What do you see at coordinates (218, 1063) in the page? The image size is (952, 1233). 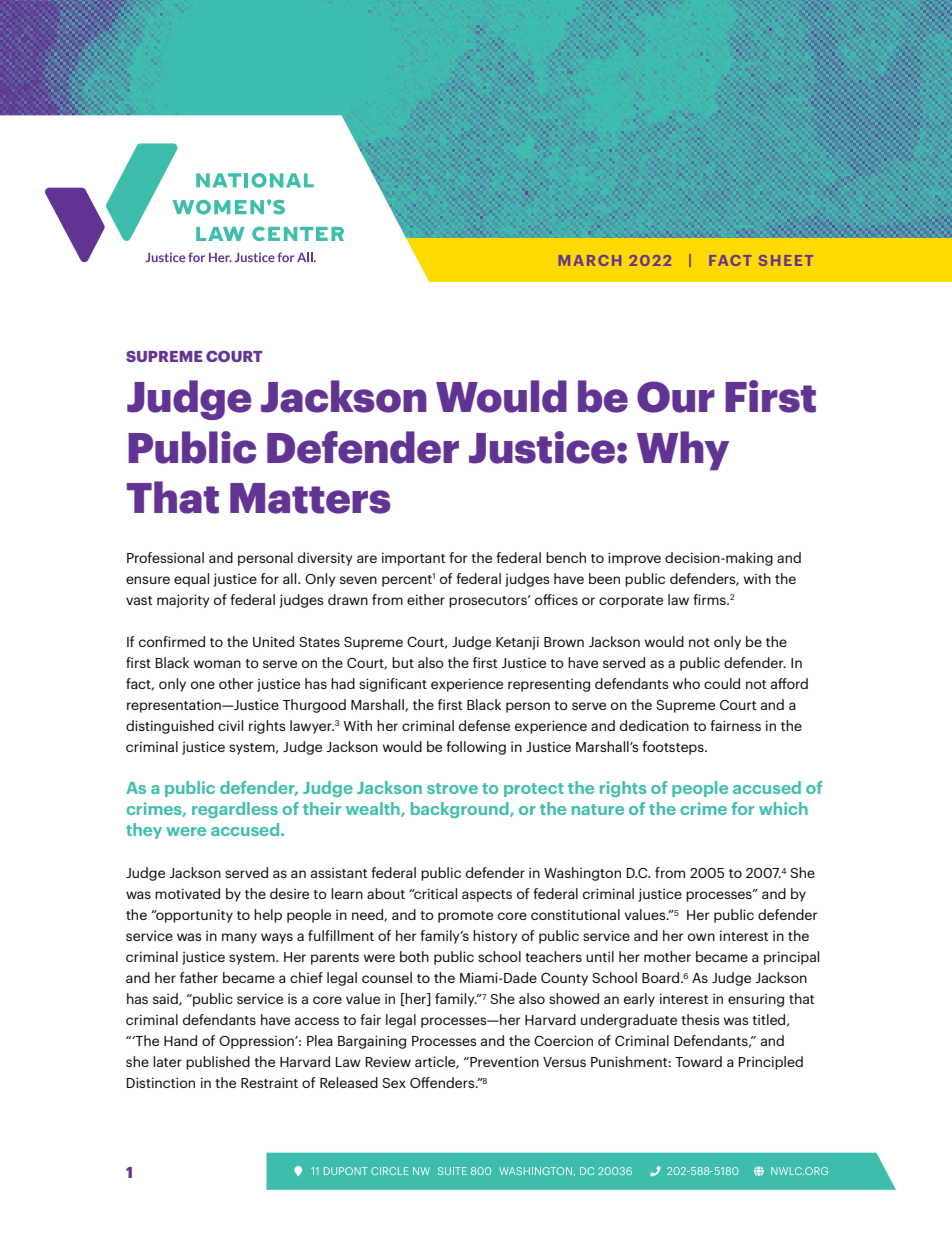 I see `published` at bounding box center [218, 1063].
